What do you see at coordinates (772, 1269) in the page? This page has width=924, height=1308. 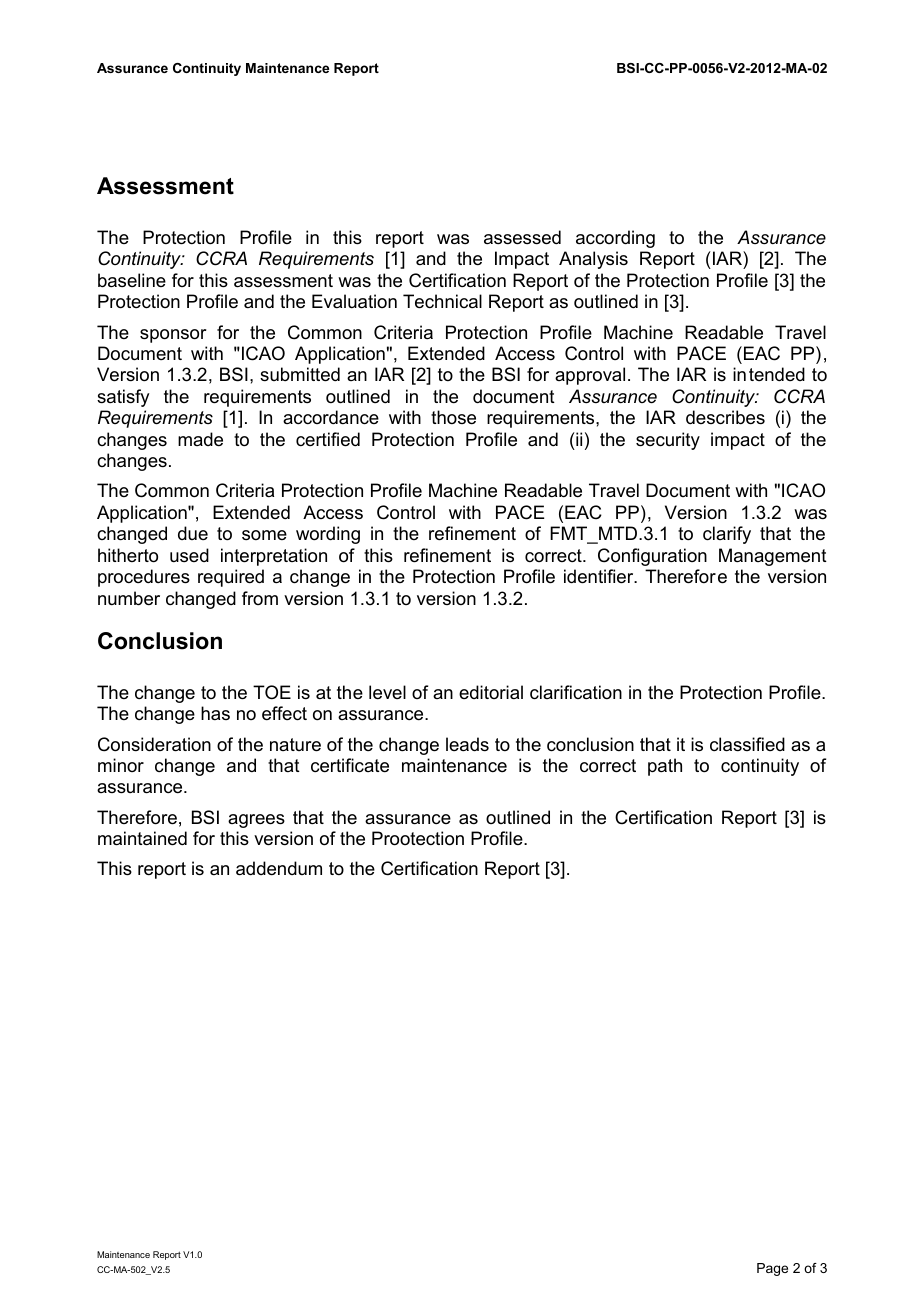 I see `Page` at bounding box center [772, 1269].
